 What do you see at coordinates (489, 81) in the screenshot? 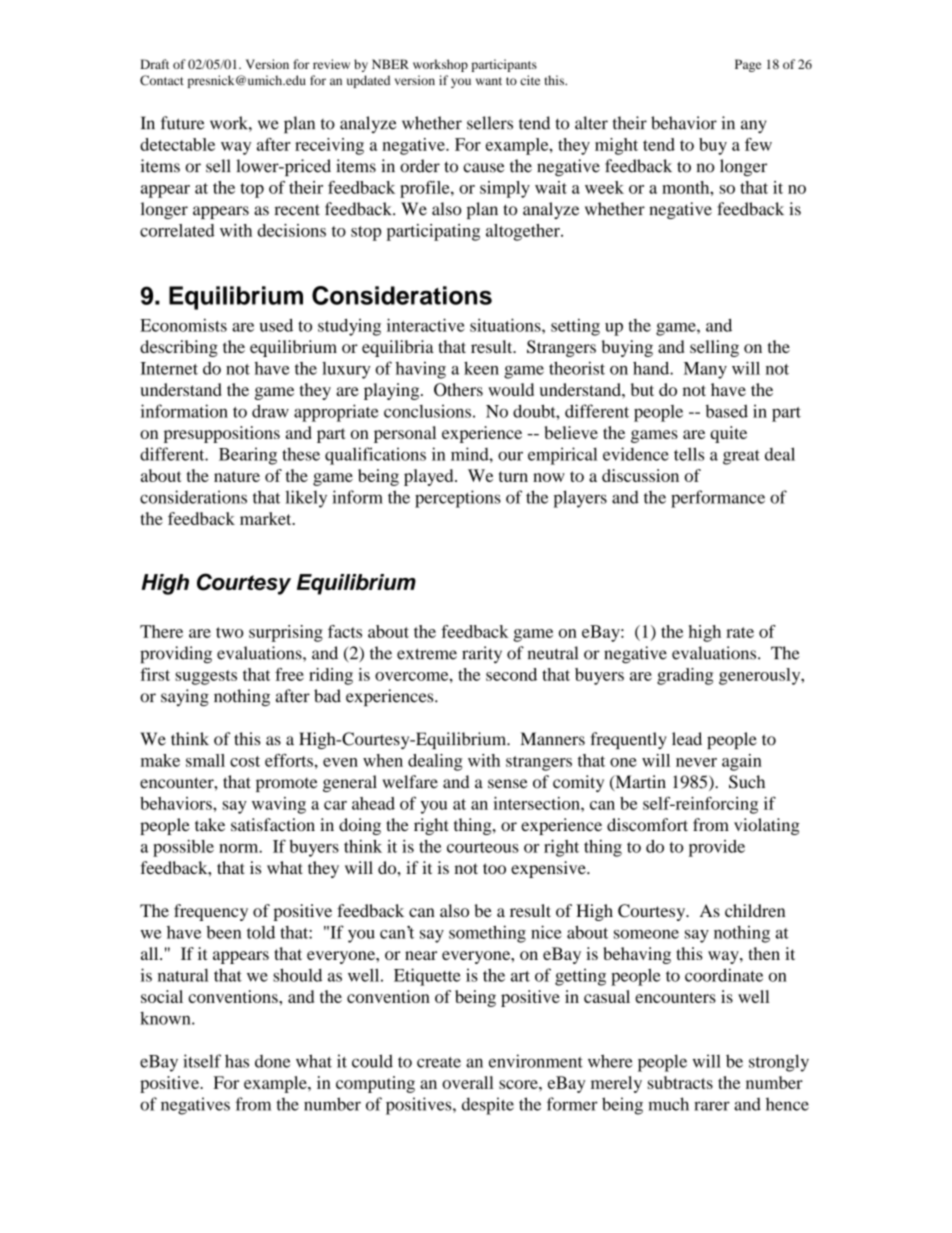
I see `want` at bounding box center [489, 81].
